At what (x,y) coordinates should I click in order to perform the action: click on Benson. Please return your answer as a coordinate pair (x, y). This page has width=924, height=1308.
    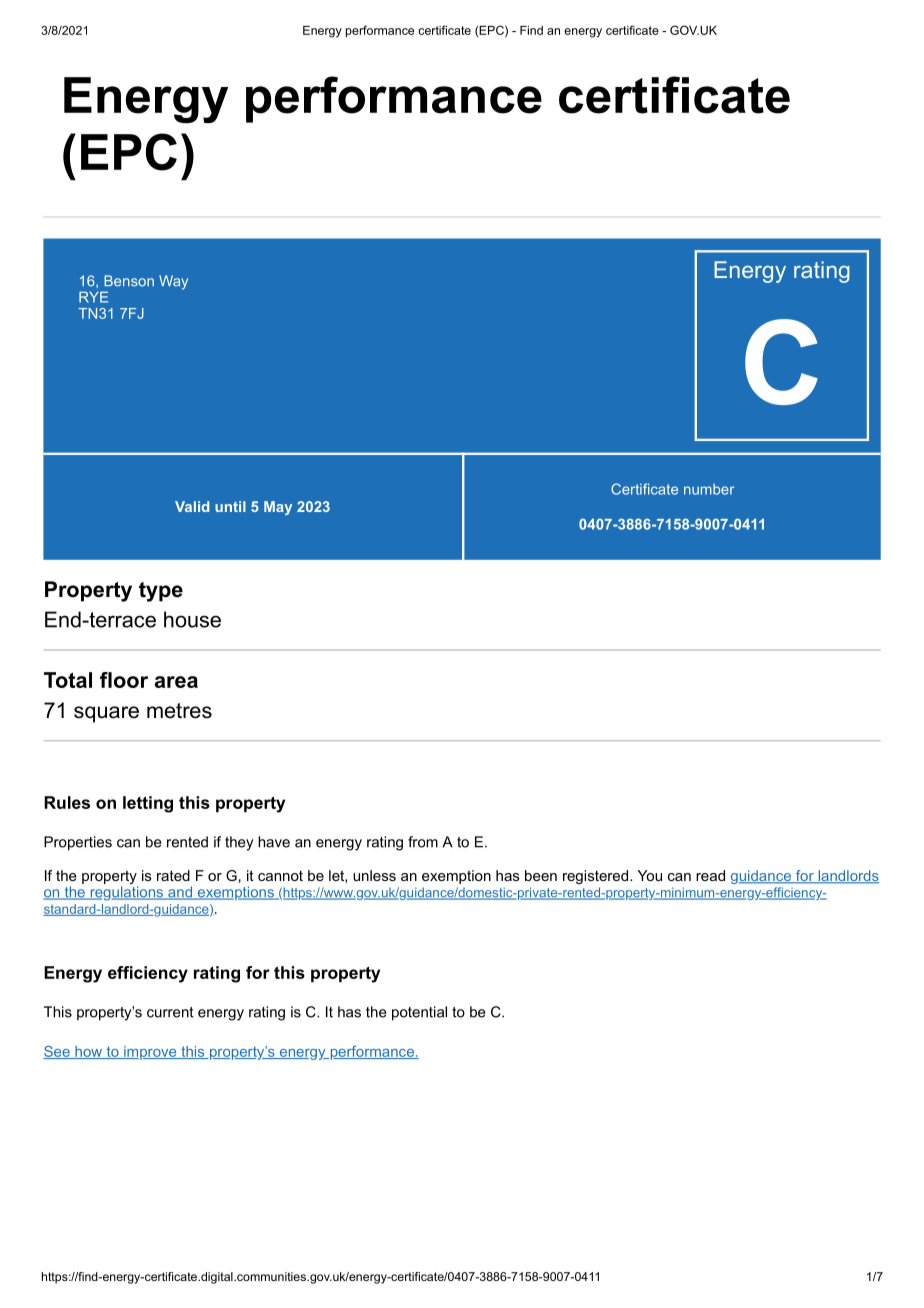
    Looking at the image, I should click on (129, 281).
